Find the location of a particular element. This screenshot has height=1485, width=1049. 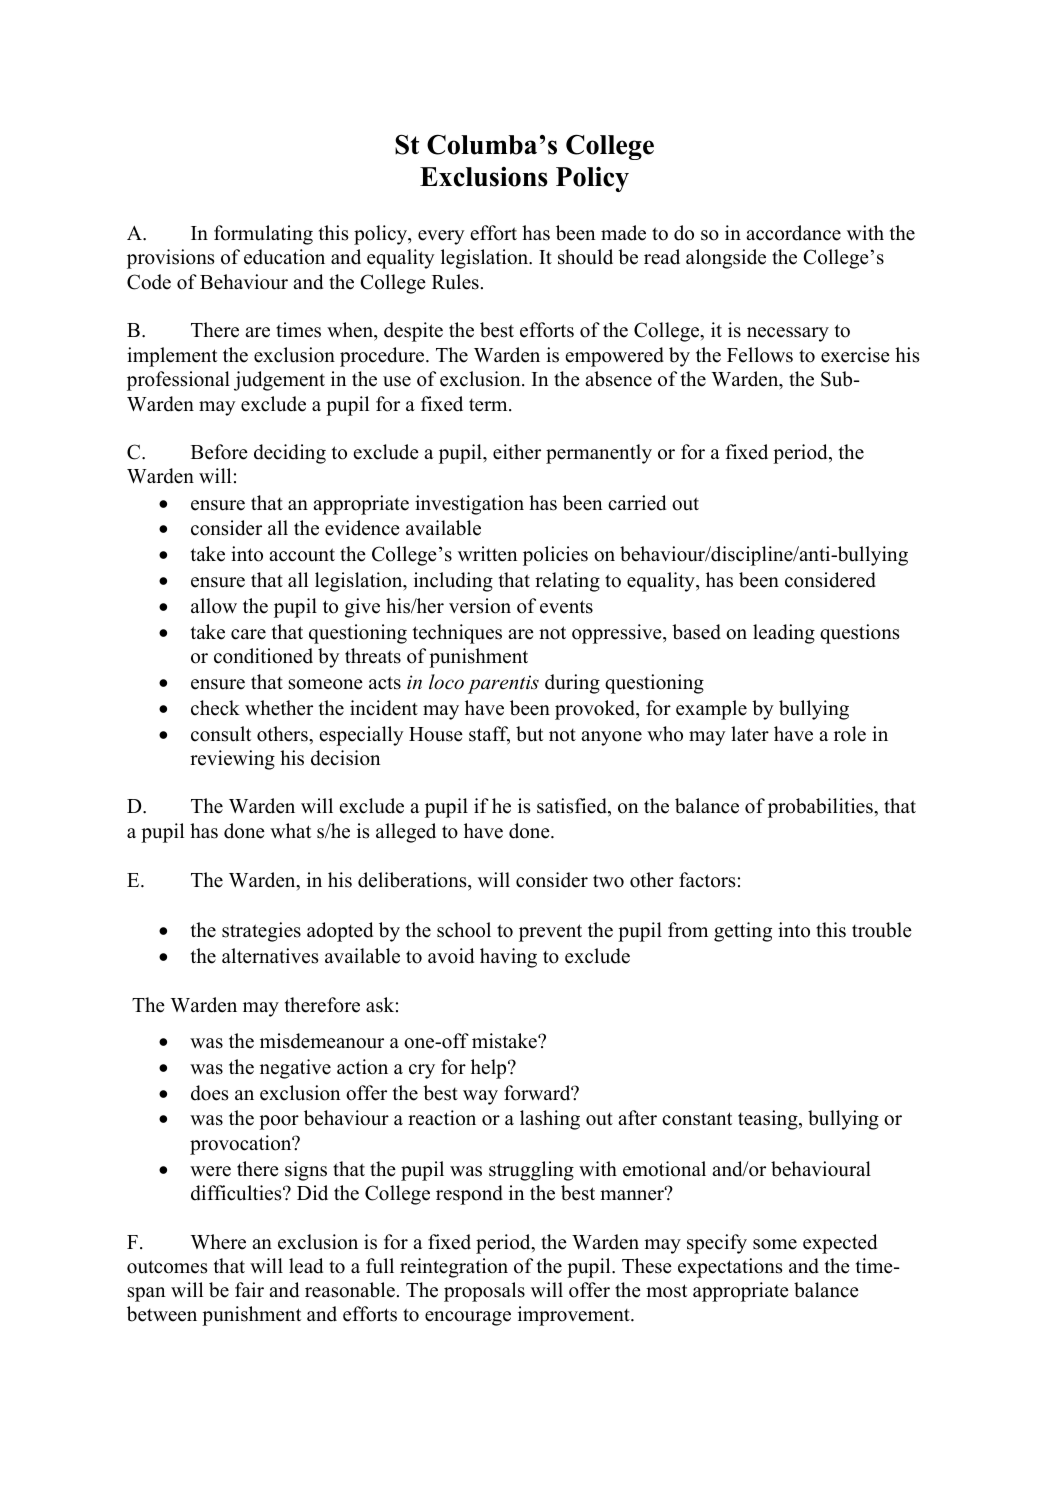

proposals is located at coordinates (484, 1292).
